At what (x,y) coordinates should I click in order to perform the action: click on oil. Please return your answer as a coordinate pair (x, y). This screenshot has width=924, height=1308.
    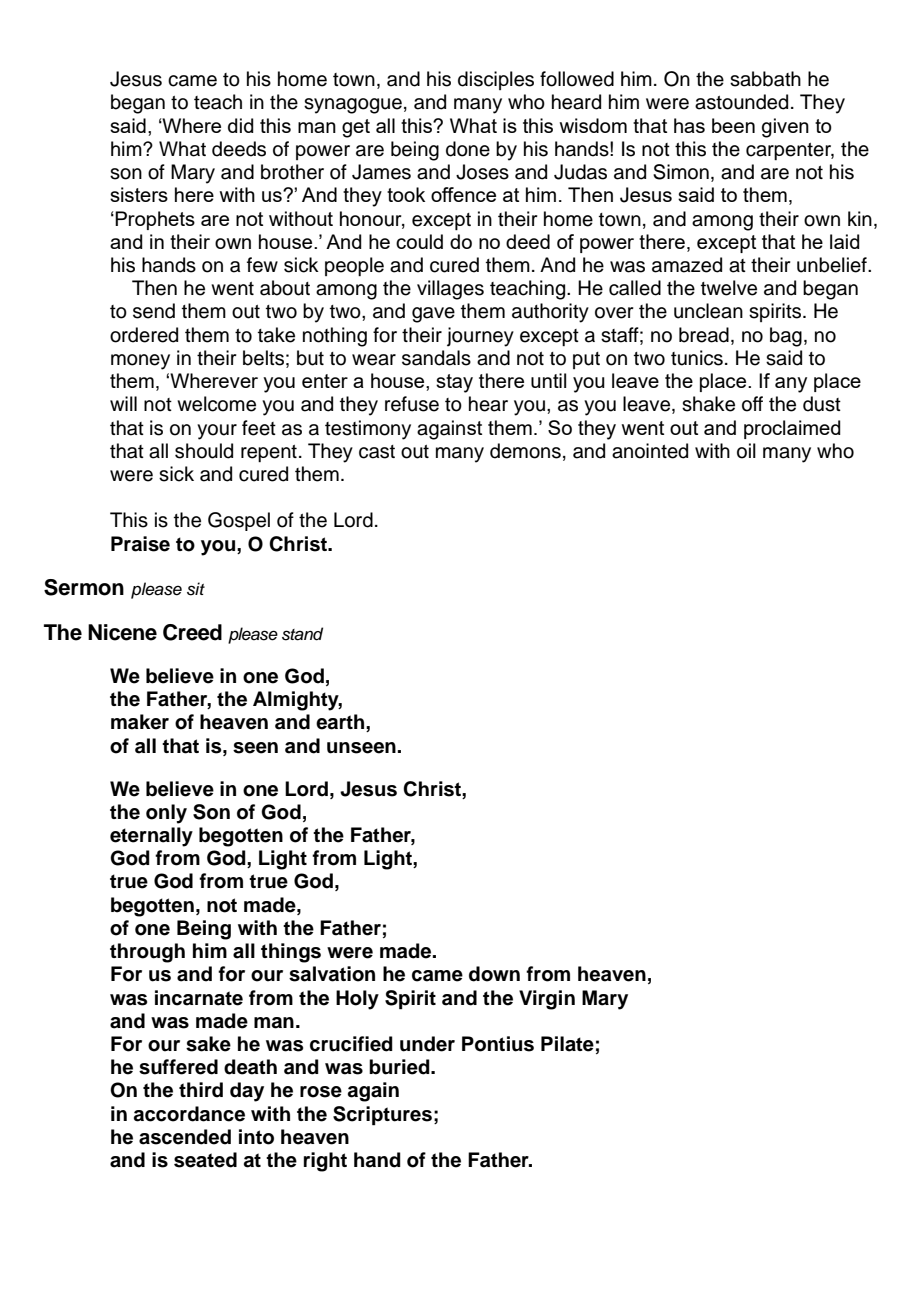
    Looking at the image, I should click on (746, 451).
